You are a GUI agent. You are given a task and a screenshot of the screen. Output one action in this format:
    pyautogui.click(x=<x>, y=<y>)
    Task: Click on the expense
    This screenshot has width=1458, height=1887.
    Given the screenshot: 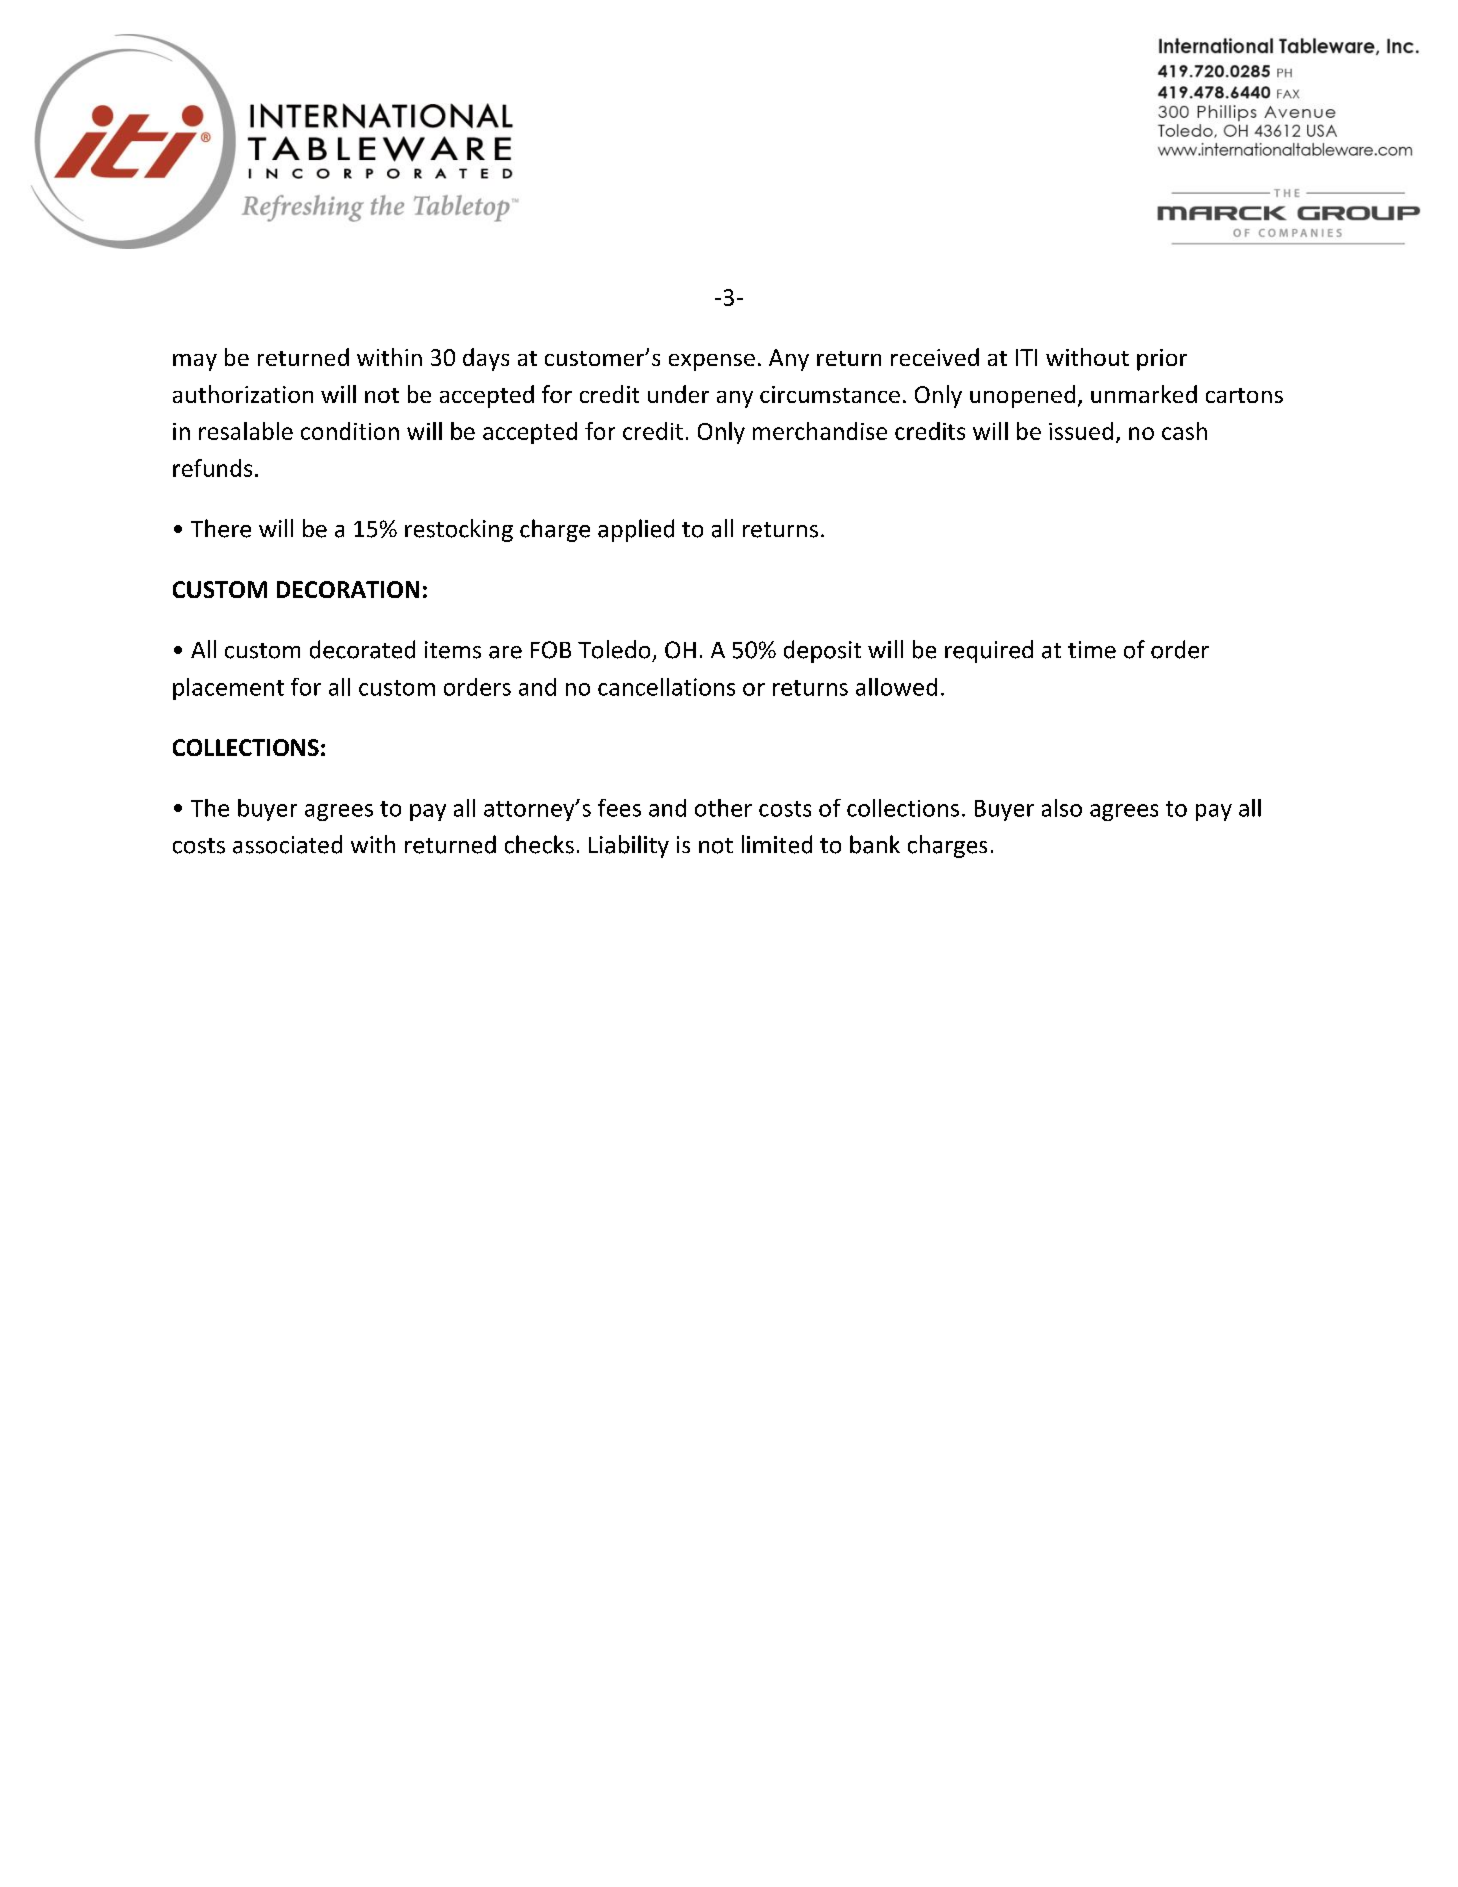 What is the action you would take?
    pyautogui.click(x=712, y=362)
